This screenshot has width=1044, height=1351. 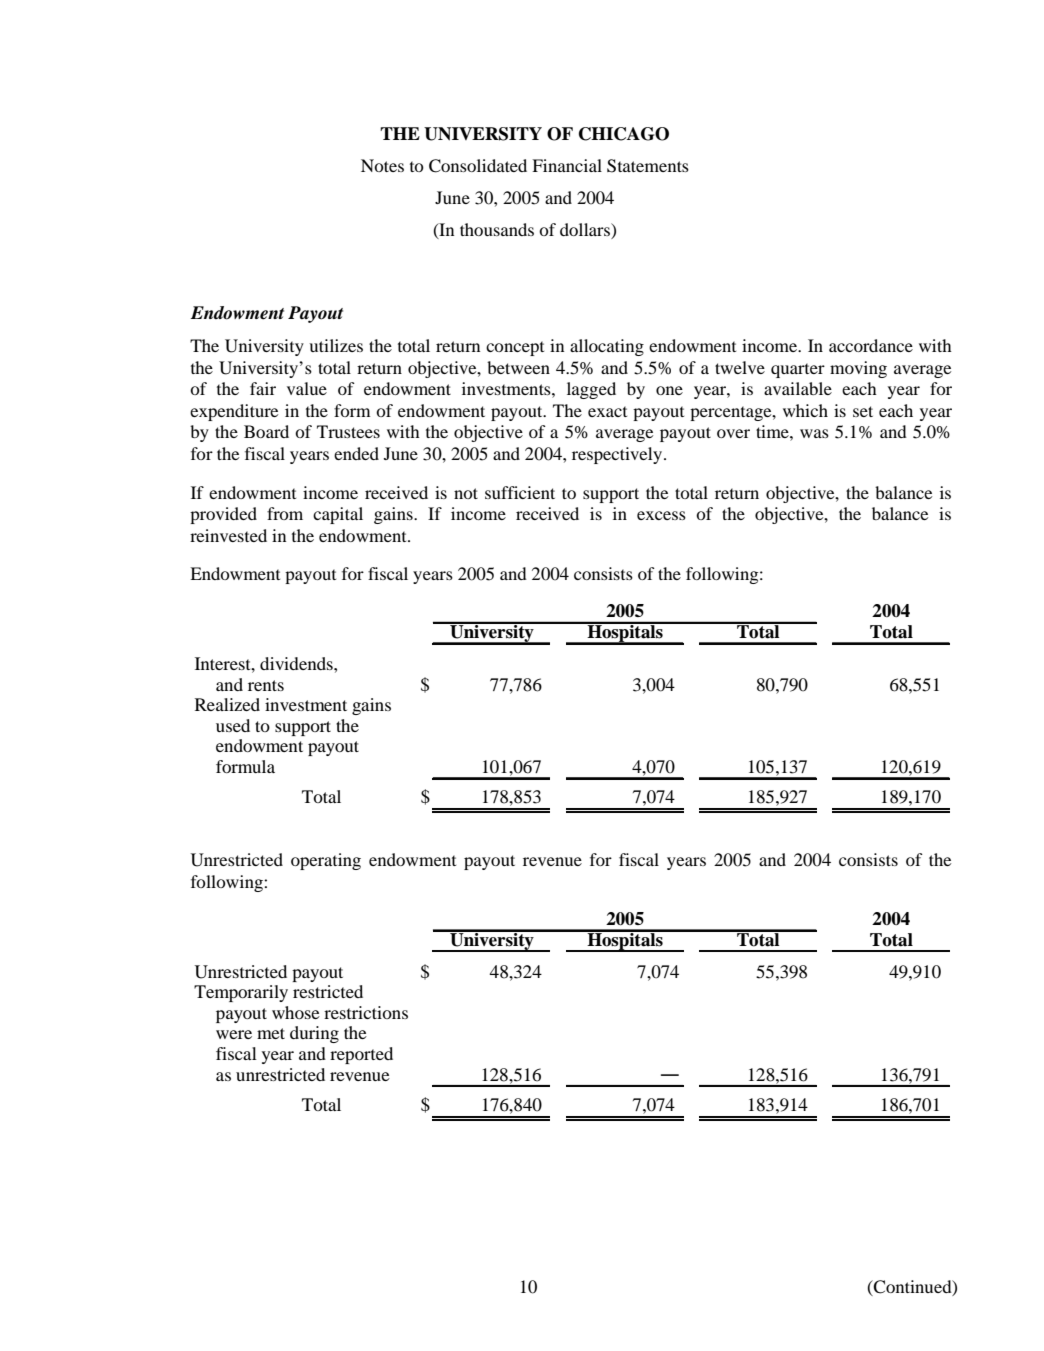 What do you see at coordinates (567, 165) in the screenshot?
I see `Financial` at bounding box center [567, 165].
